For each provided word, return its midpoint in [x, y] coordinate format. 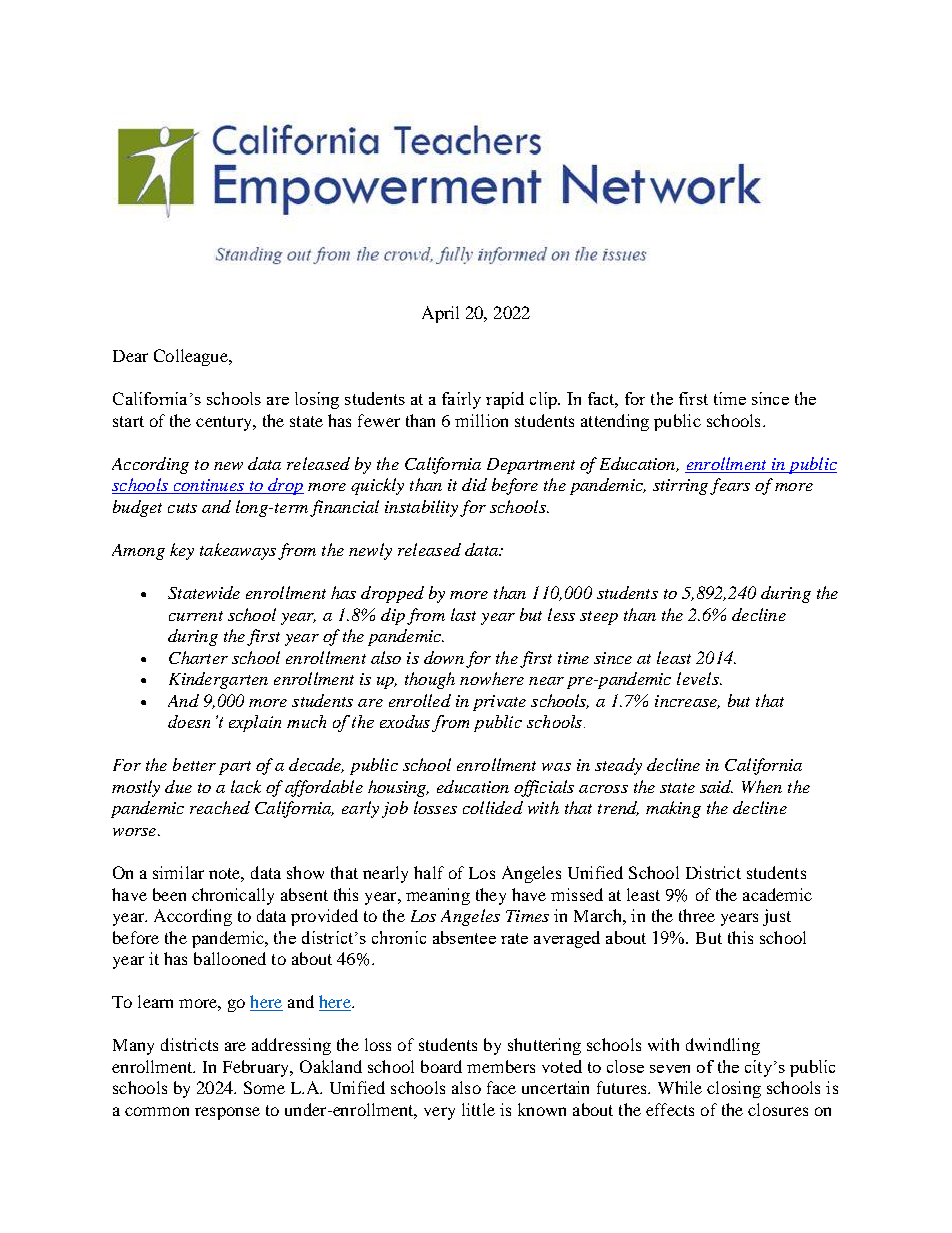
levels [699, 678]
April [440, 314]
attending [615, 422]
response [227, 1113]
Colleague [192, 357]
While [680, 1087]
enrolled [420, 700]
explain [255, 723]
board [441, 1066]
